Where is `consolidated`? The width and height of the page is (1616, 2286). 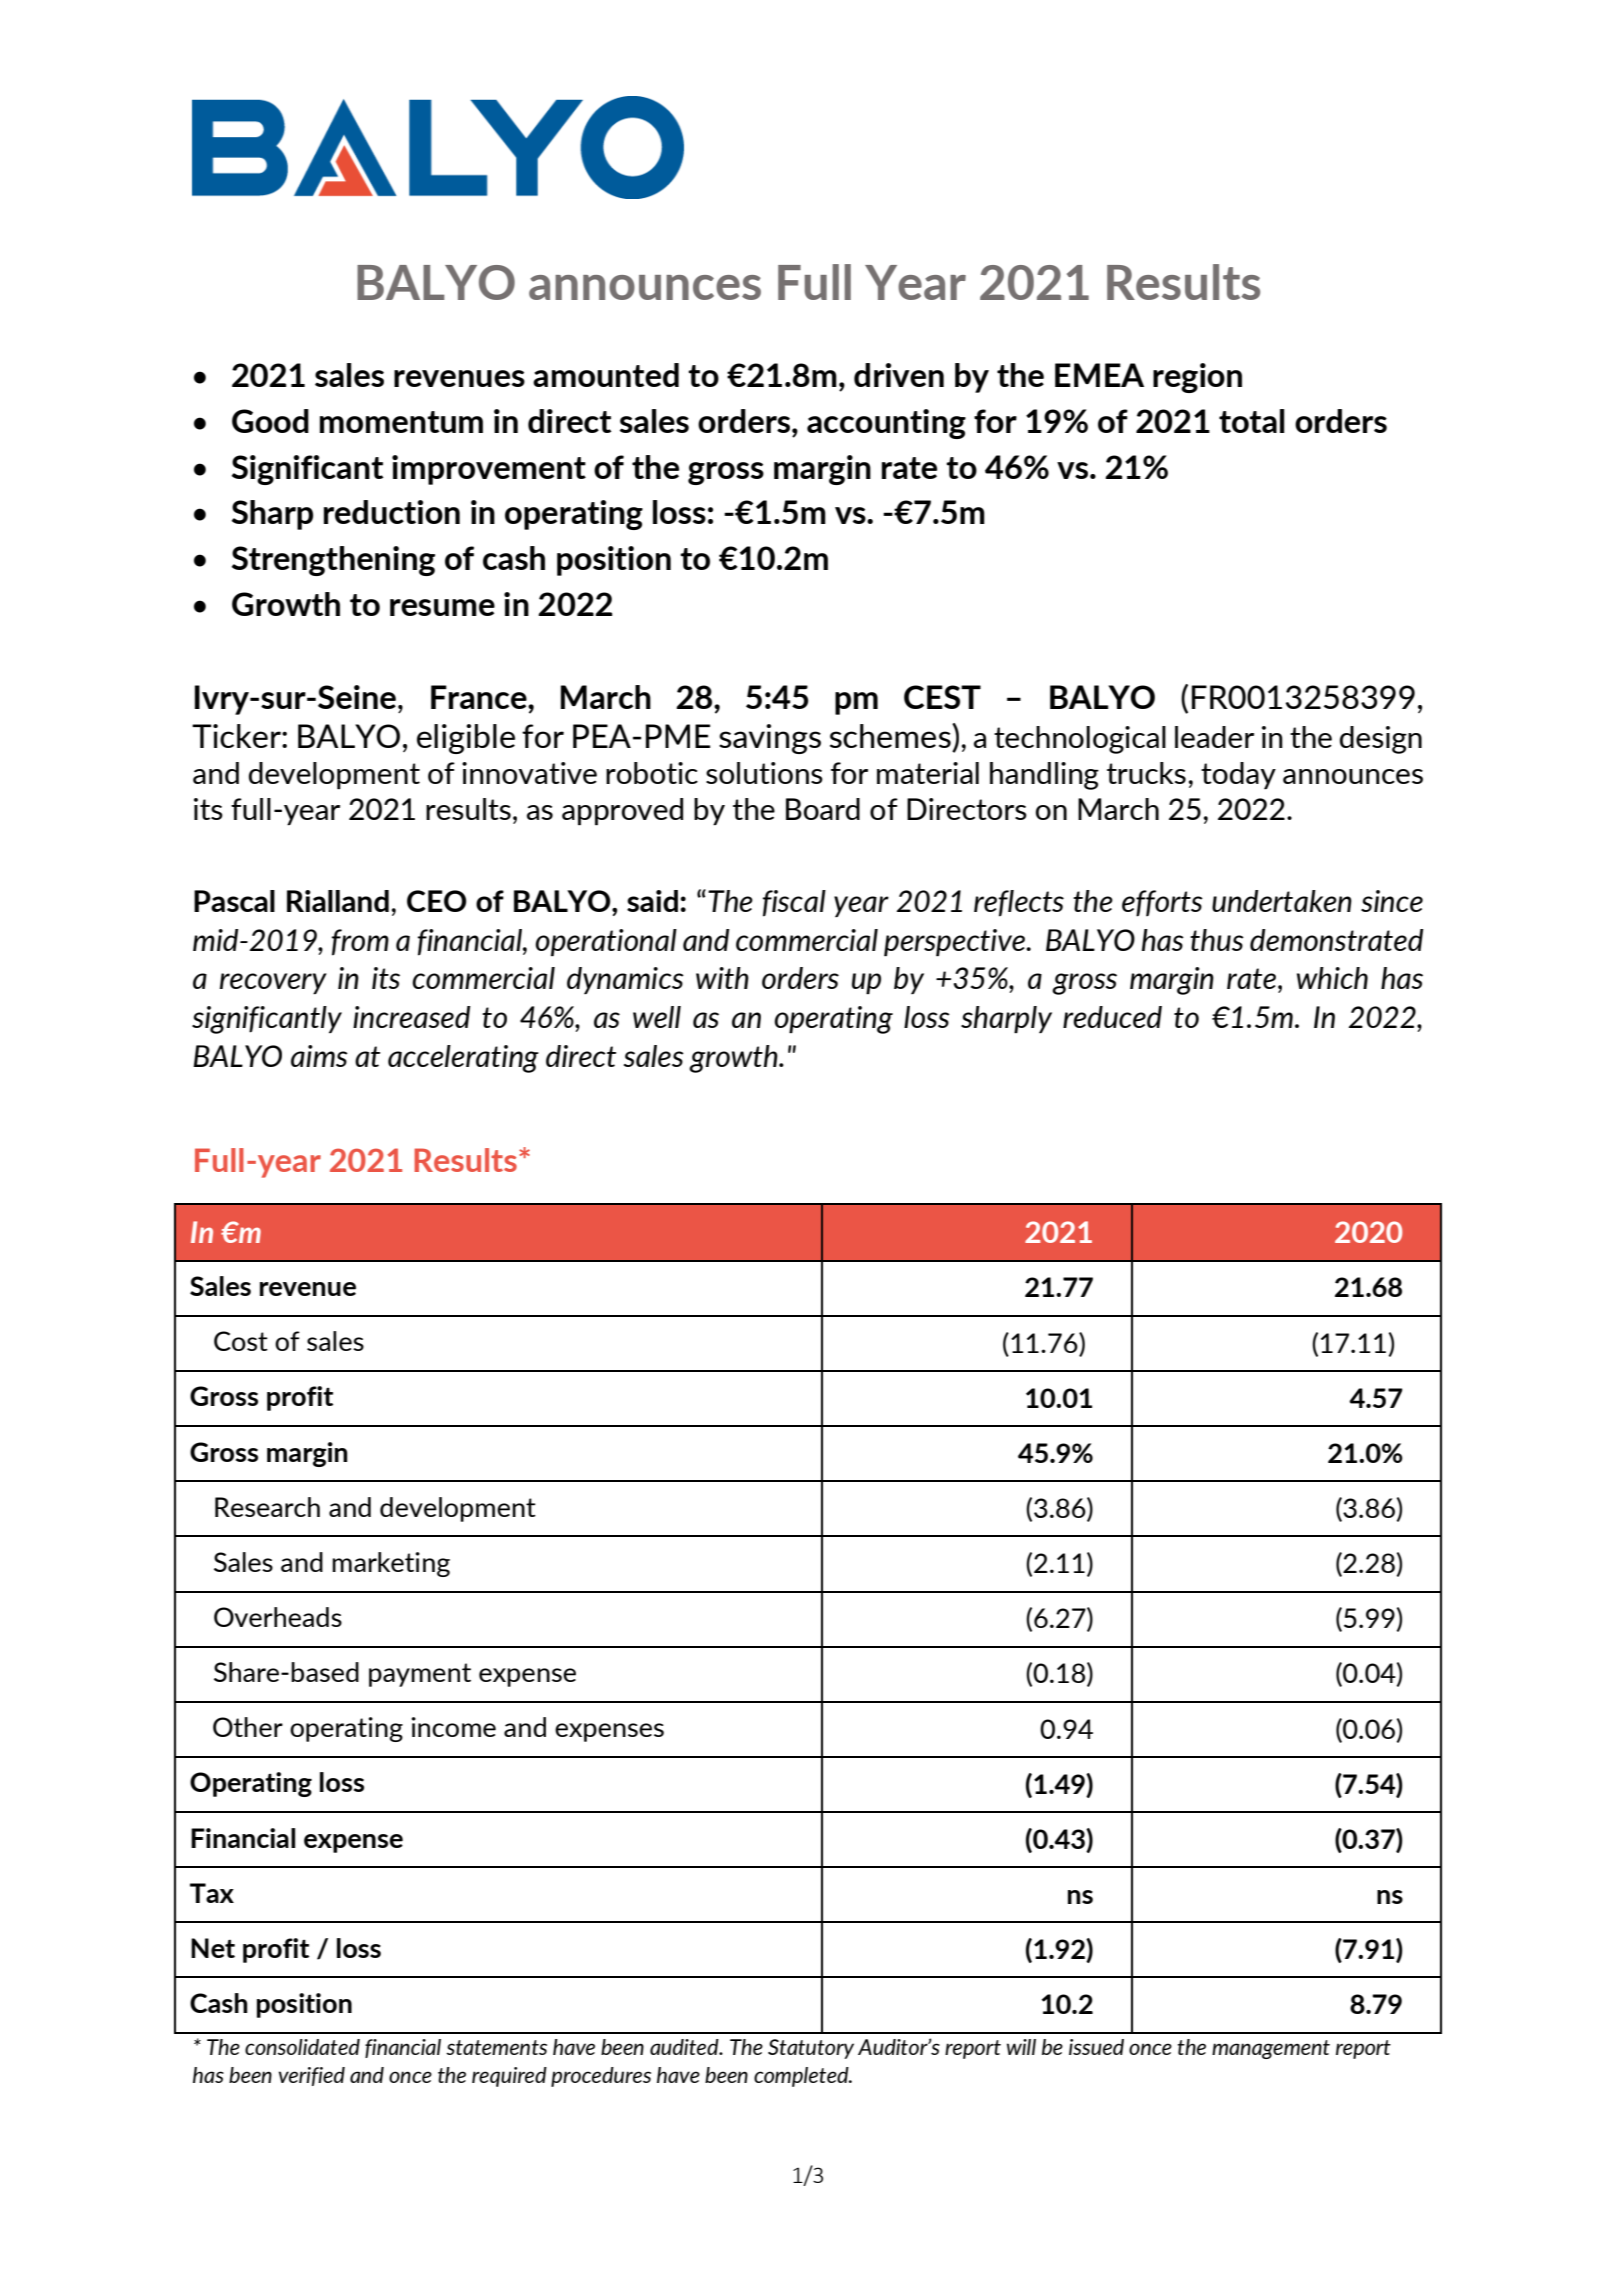 consolidated is located at coordinates (302, 2047).
